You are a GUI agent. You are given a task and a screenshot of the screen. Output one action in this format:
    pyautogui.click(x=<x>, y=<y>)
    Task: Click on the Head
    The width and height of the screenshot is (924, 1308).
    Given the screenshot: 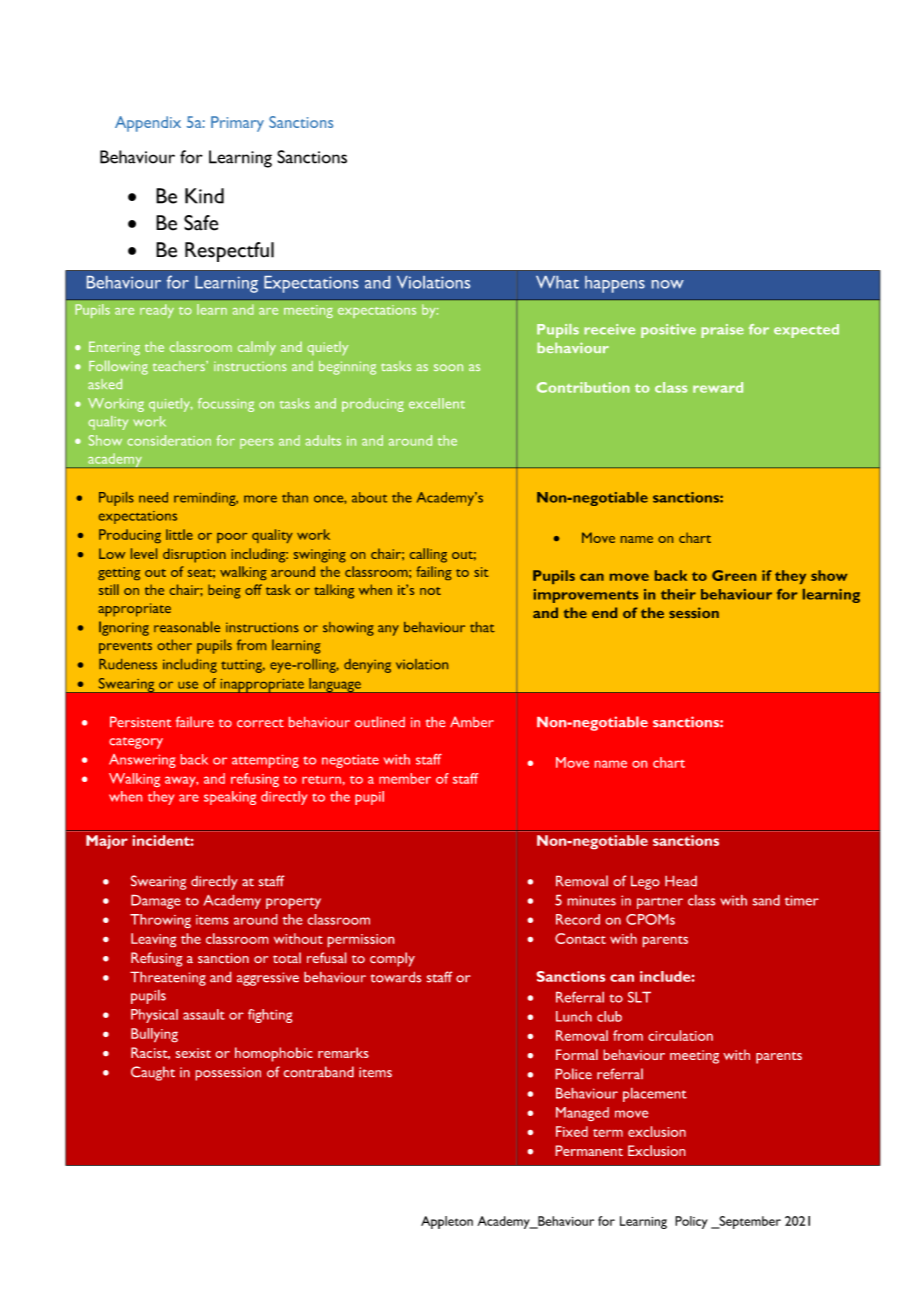 What is the action you would take?
    pyautogui.click(x=681, y=881)
